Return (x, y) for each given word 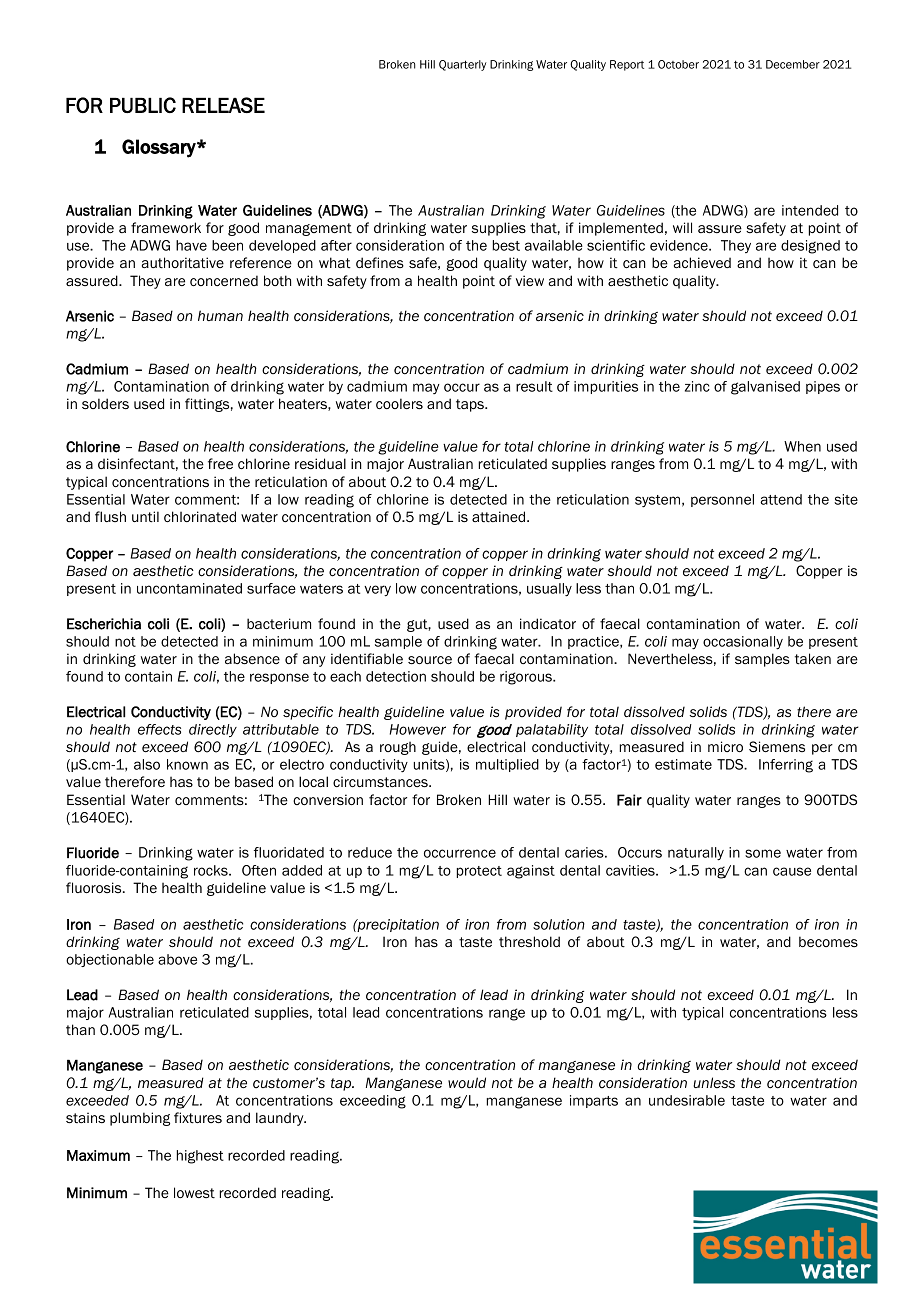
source (430, 660)
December (793, 64)
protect (479, 872)
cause (792, 871)
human (220, 316)
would (467, 1083)
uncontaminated (189, 588)
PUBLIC (143, 105)
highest (200, 1157)
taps (471, 405)
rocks (212, 870)
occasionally (743, 643)
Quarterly (463, 65)
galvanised (765, 388)
